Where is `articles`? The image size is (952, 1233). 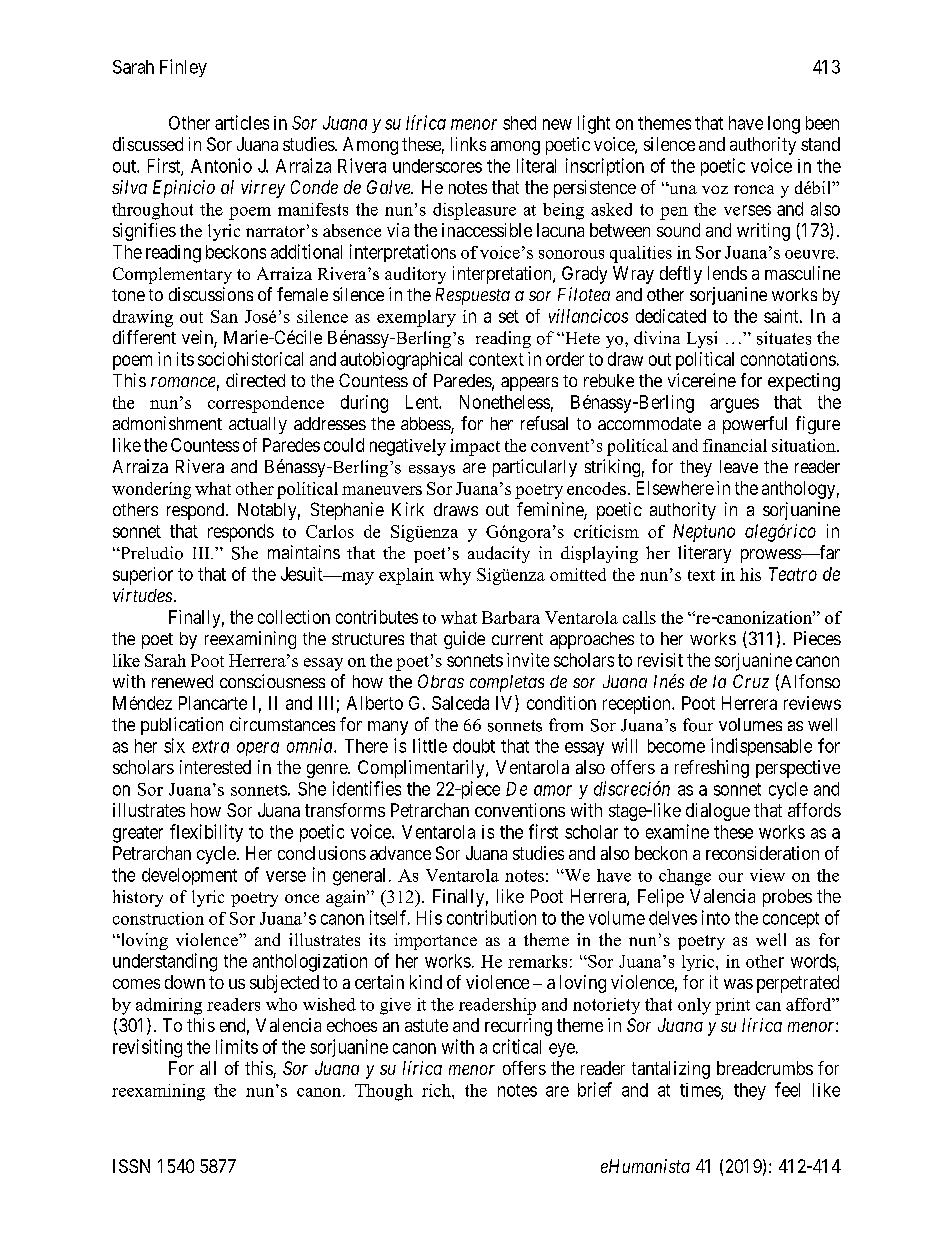
articles is located at coordinates (242, 122).
